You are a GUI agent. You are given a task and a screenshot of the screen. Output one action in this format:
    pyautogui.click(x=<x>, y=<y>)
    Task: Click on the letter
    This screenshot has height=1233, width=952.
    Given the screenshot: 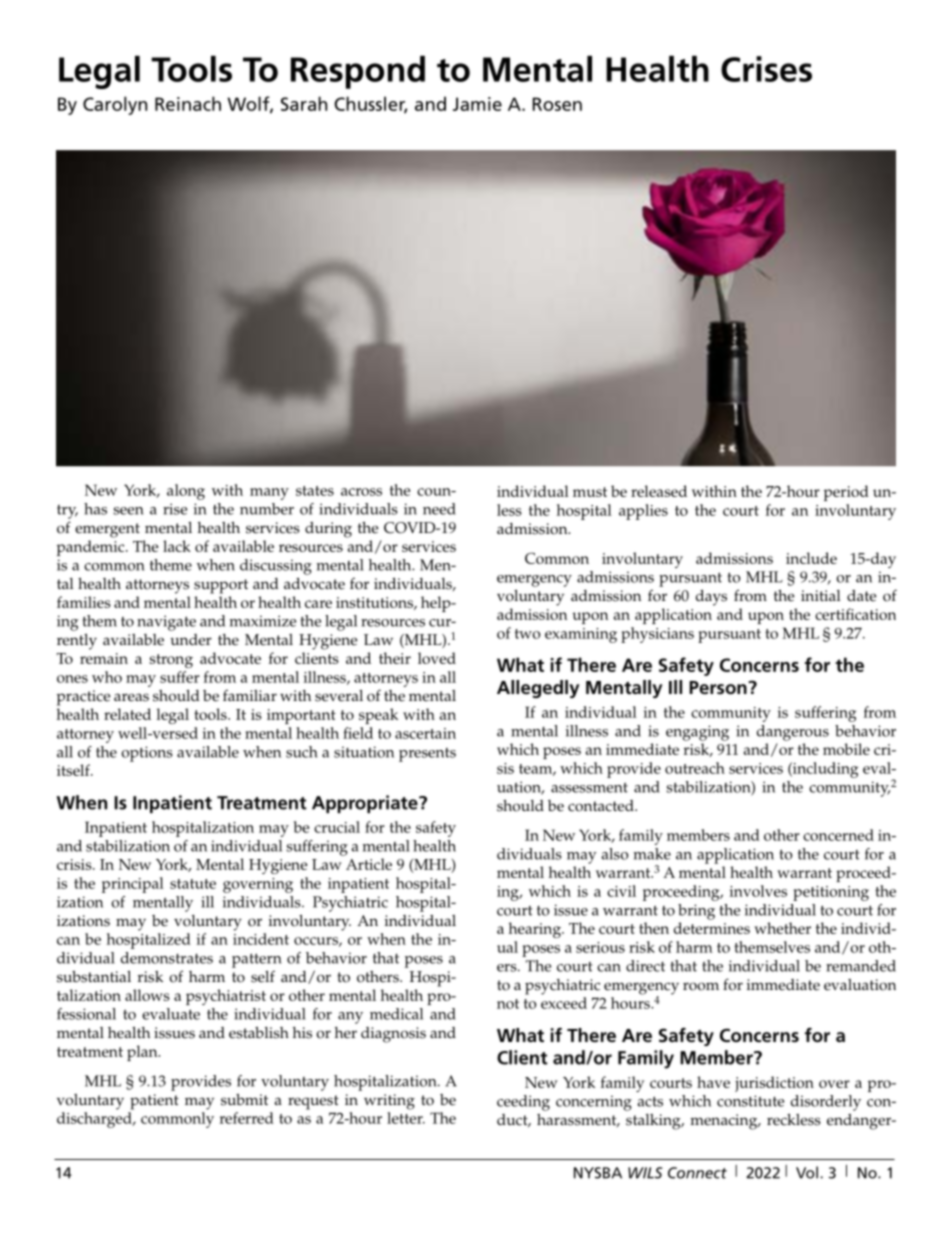 What is the action you would take?
    pyautogui.click(x=406, y=1118)
